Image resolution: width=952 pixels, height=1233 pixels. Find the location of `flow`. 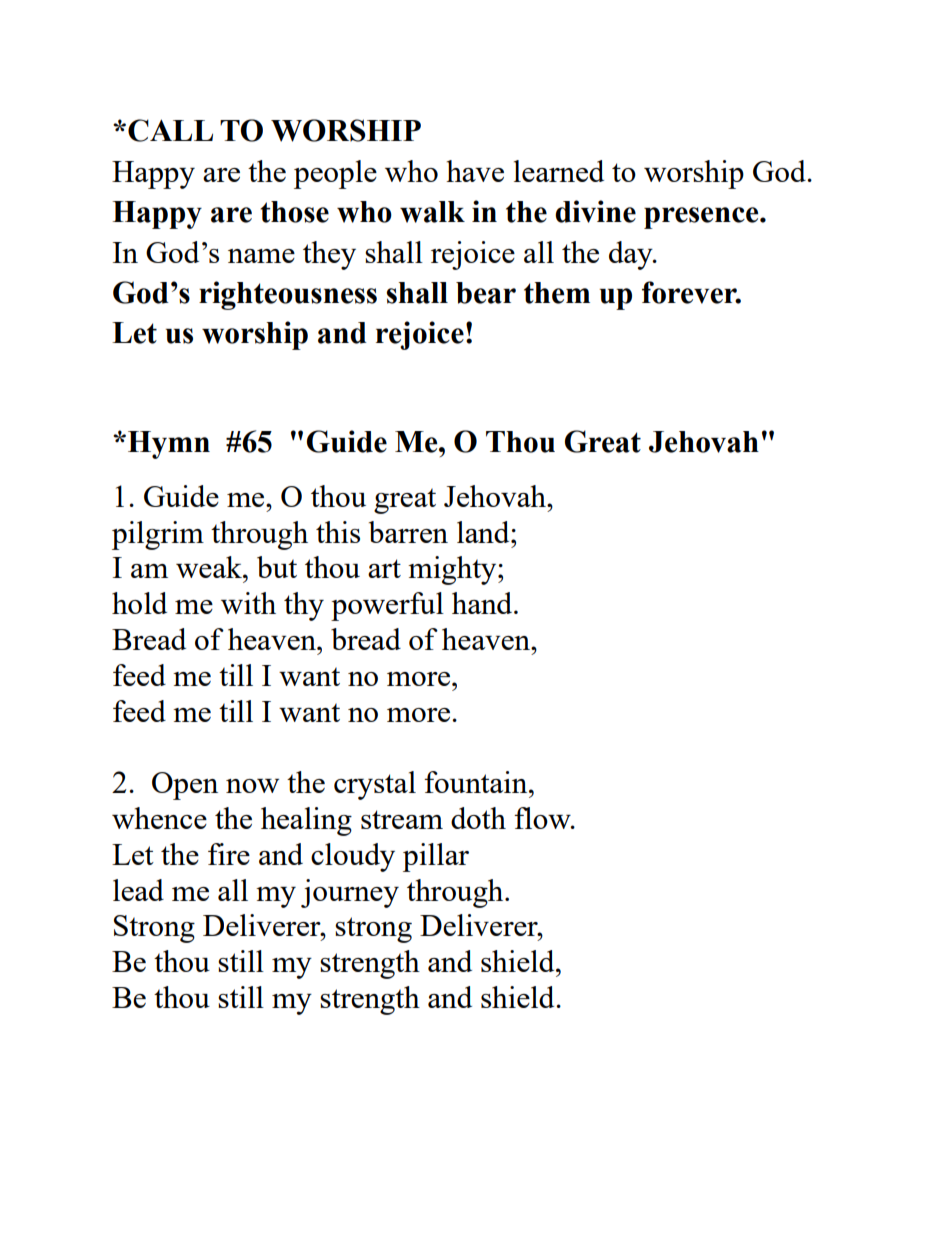

flow is located at coordinates (543, 818).
